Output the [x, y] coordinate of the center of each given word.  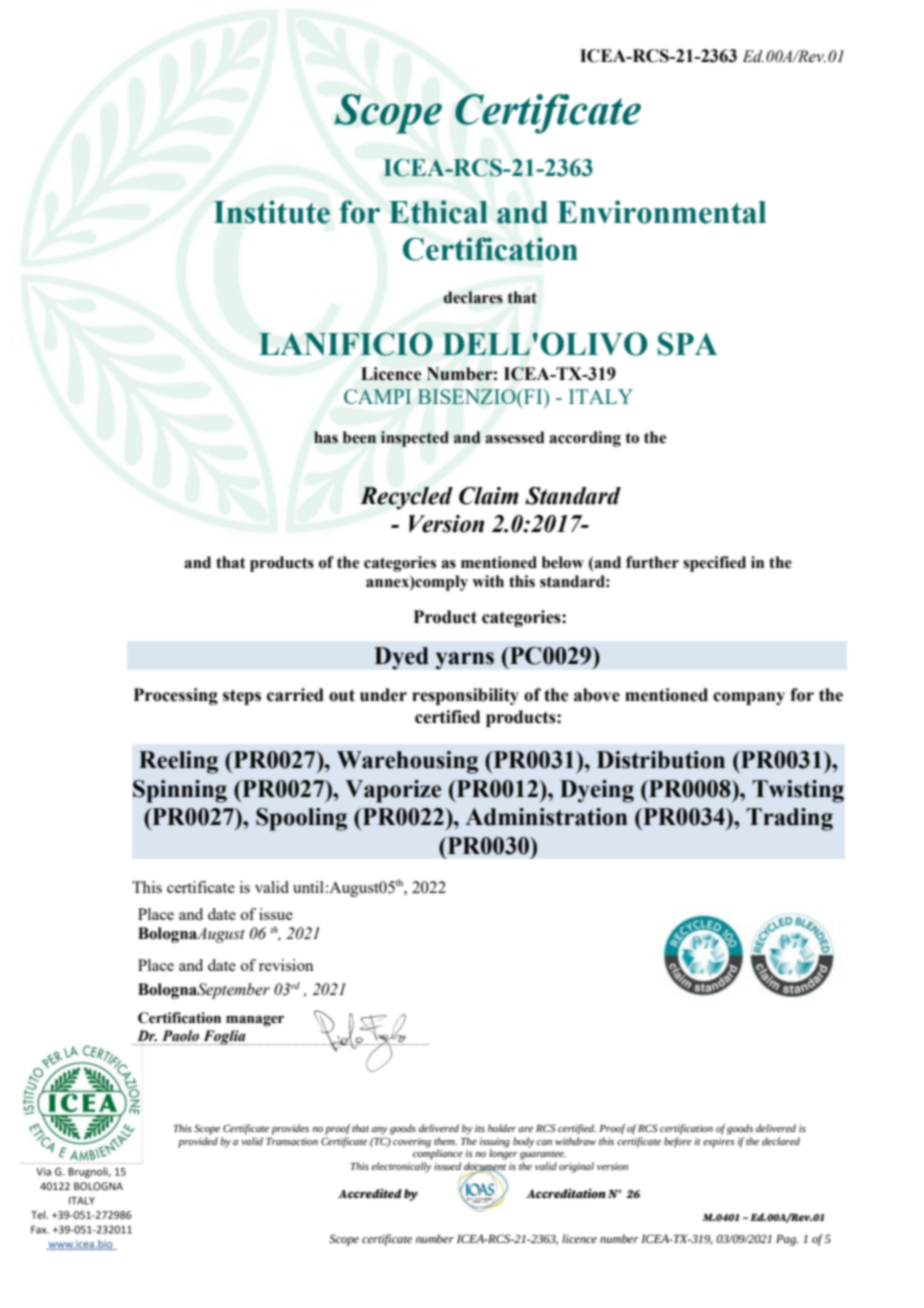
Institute [271, 212]
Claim [489, 496]
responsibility [465, 696]
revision [286, 965]
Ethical [438, 212]
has [326, 437]
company [749, 698]
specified [714, 564]
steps [242, 697]
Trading [789, 819]
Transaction [292, 1141]
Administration [546, 817]
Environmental [661, 212]
